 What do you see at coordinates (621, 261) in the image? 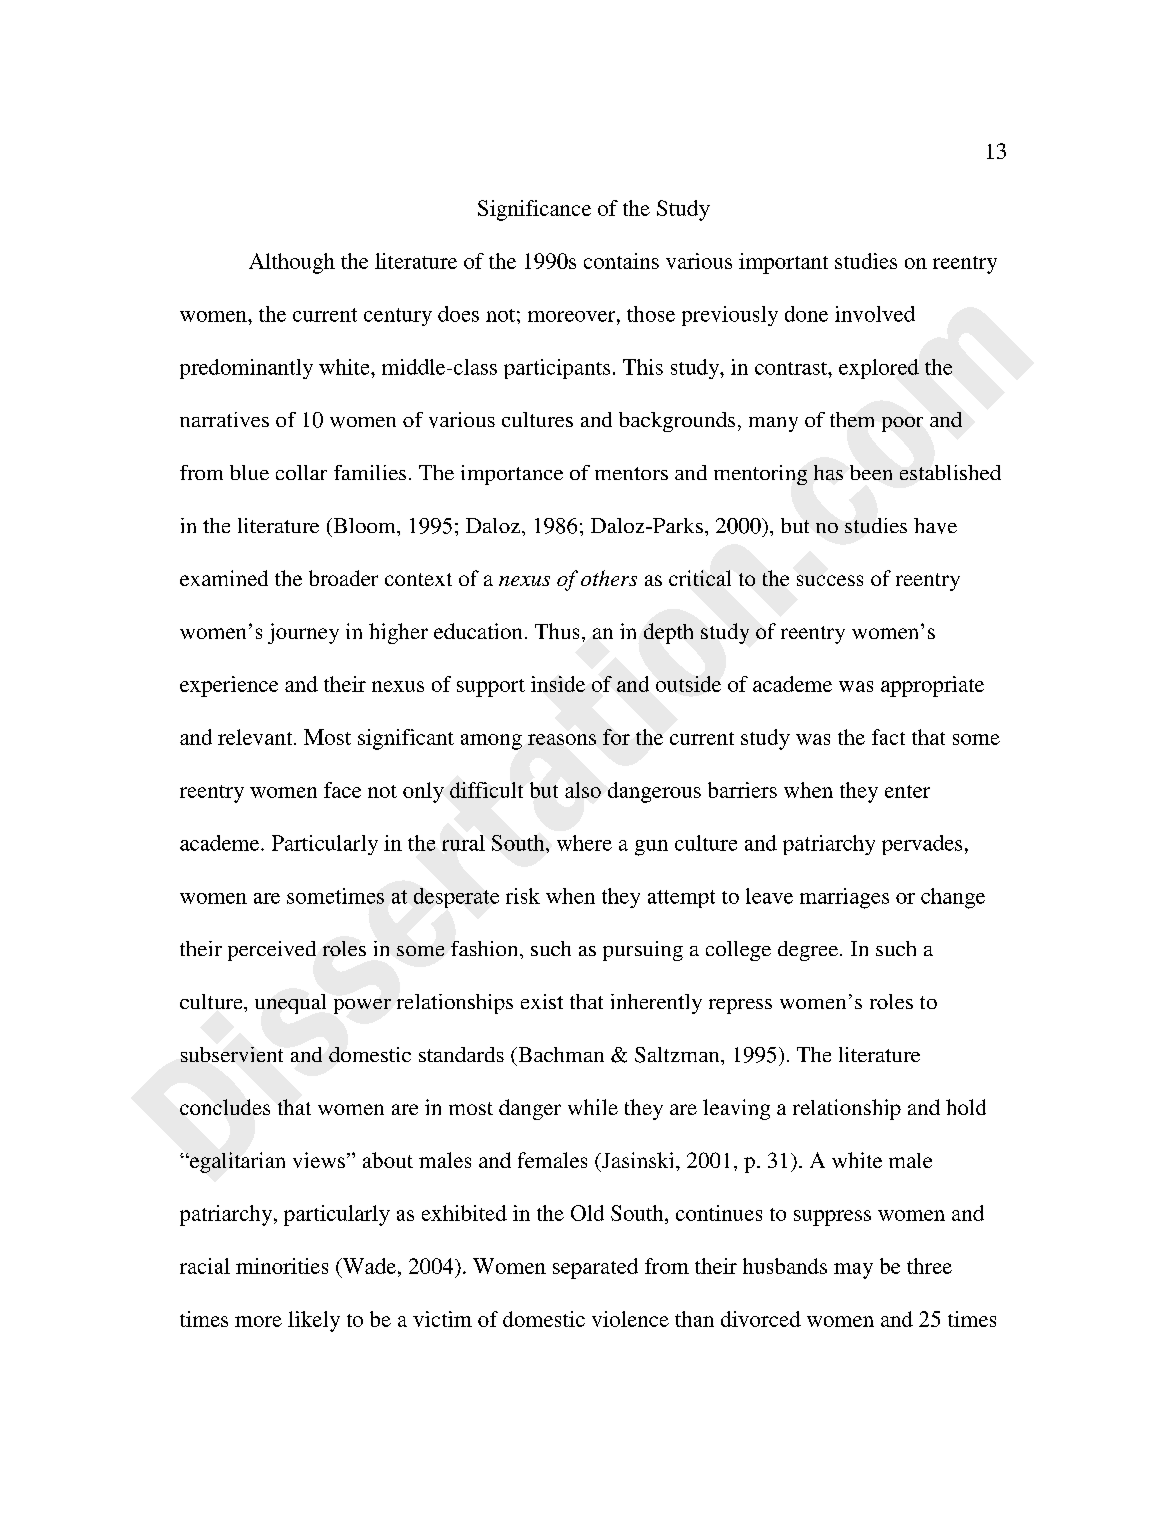
I see `contains` at bounding box center [621, 261].
